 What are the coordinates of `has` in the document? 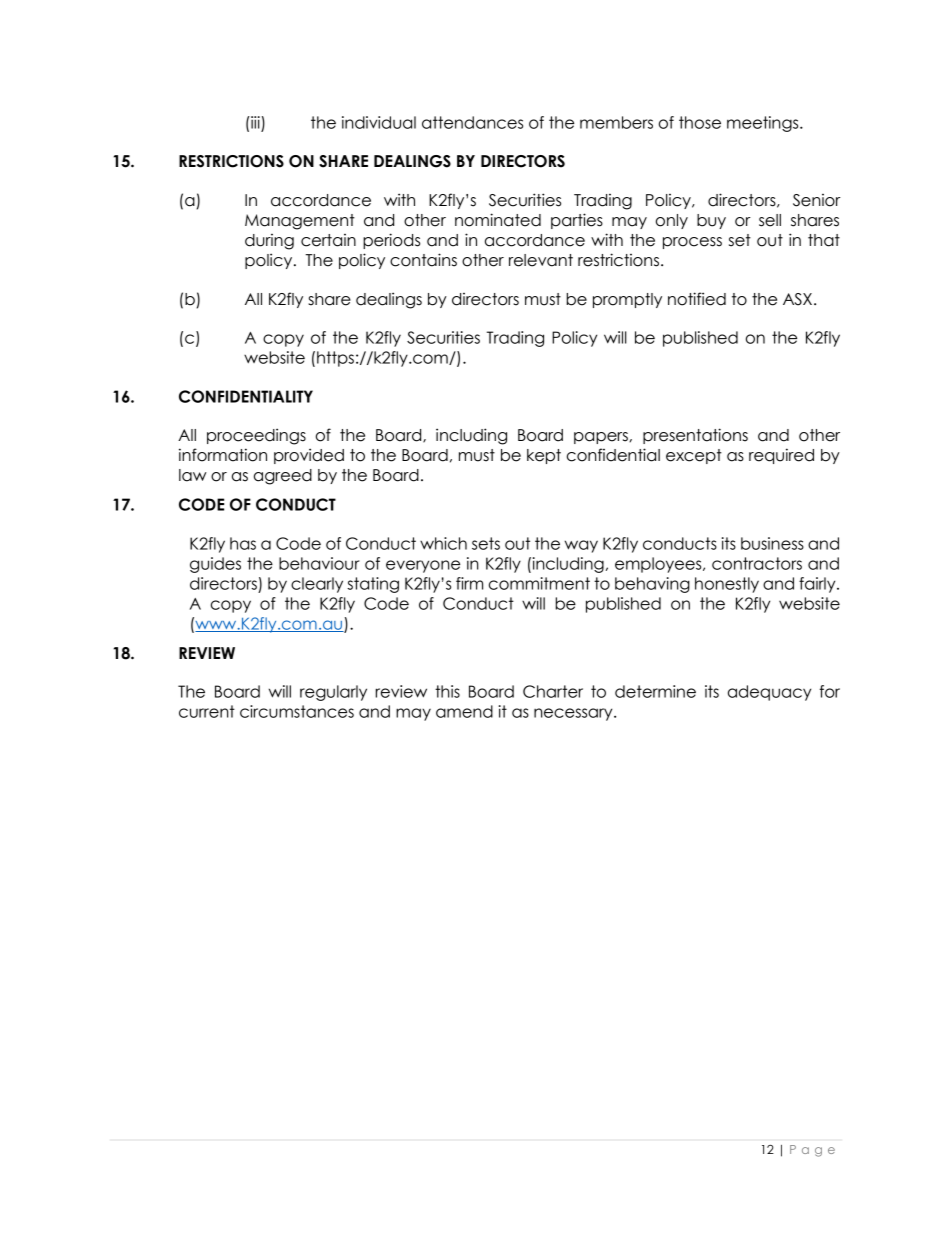 It's located at (243, 543).
